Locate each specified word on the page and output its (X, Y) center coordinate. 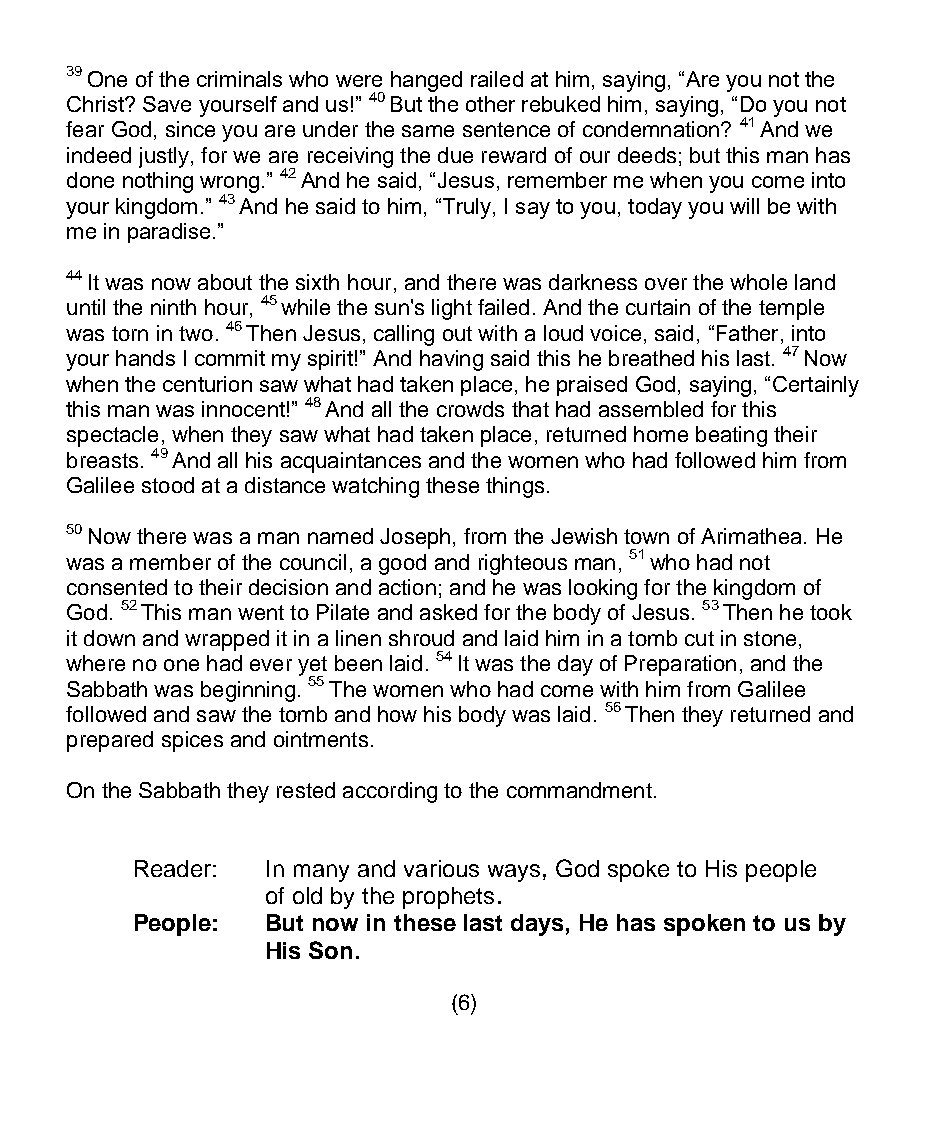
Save (167, 104)
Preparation (680, 665)
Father (749, 334)
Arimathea (751, 536)
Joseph (415, 538)
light (452, 309)
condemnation (652, 129)
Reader (173, 868)
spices (192, 741)
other (490, 104)
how (397, 714)
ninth (173, 307)
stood (168, 485)
